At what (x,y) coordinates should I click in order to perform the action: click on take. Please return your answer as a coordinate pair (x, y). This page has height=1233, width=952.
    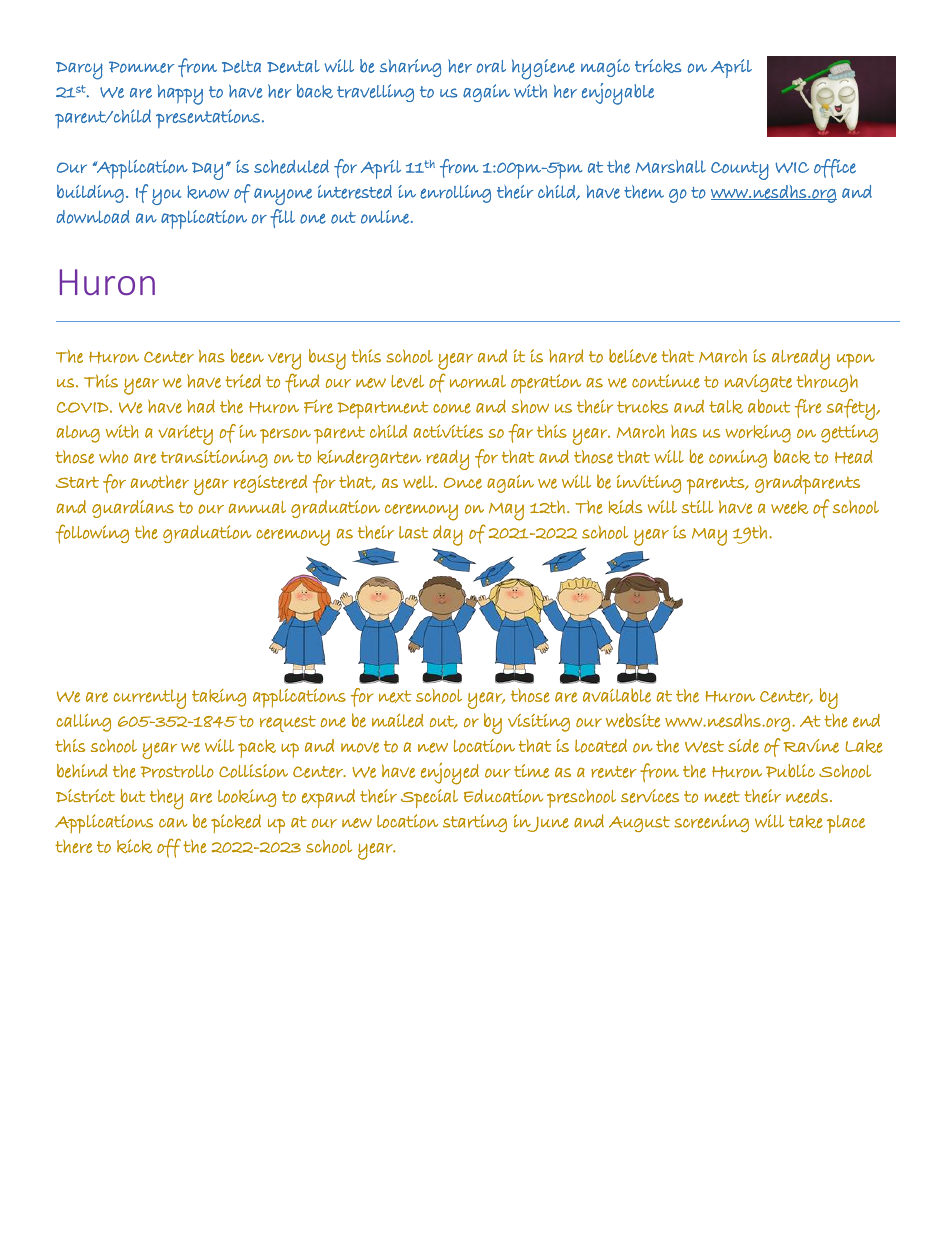
    Looking at the image, I should click on (806, 821).
